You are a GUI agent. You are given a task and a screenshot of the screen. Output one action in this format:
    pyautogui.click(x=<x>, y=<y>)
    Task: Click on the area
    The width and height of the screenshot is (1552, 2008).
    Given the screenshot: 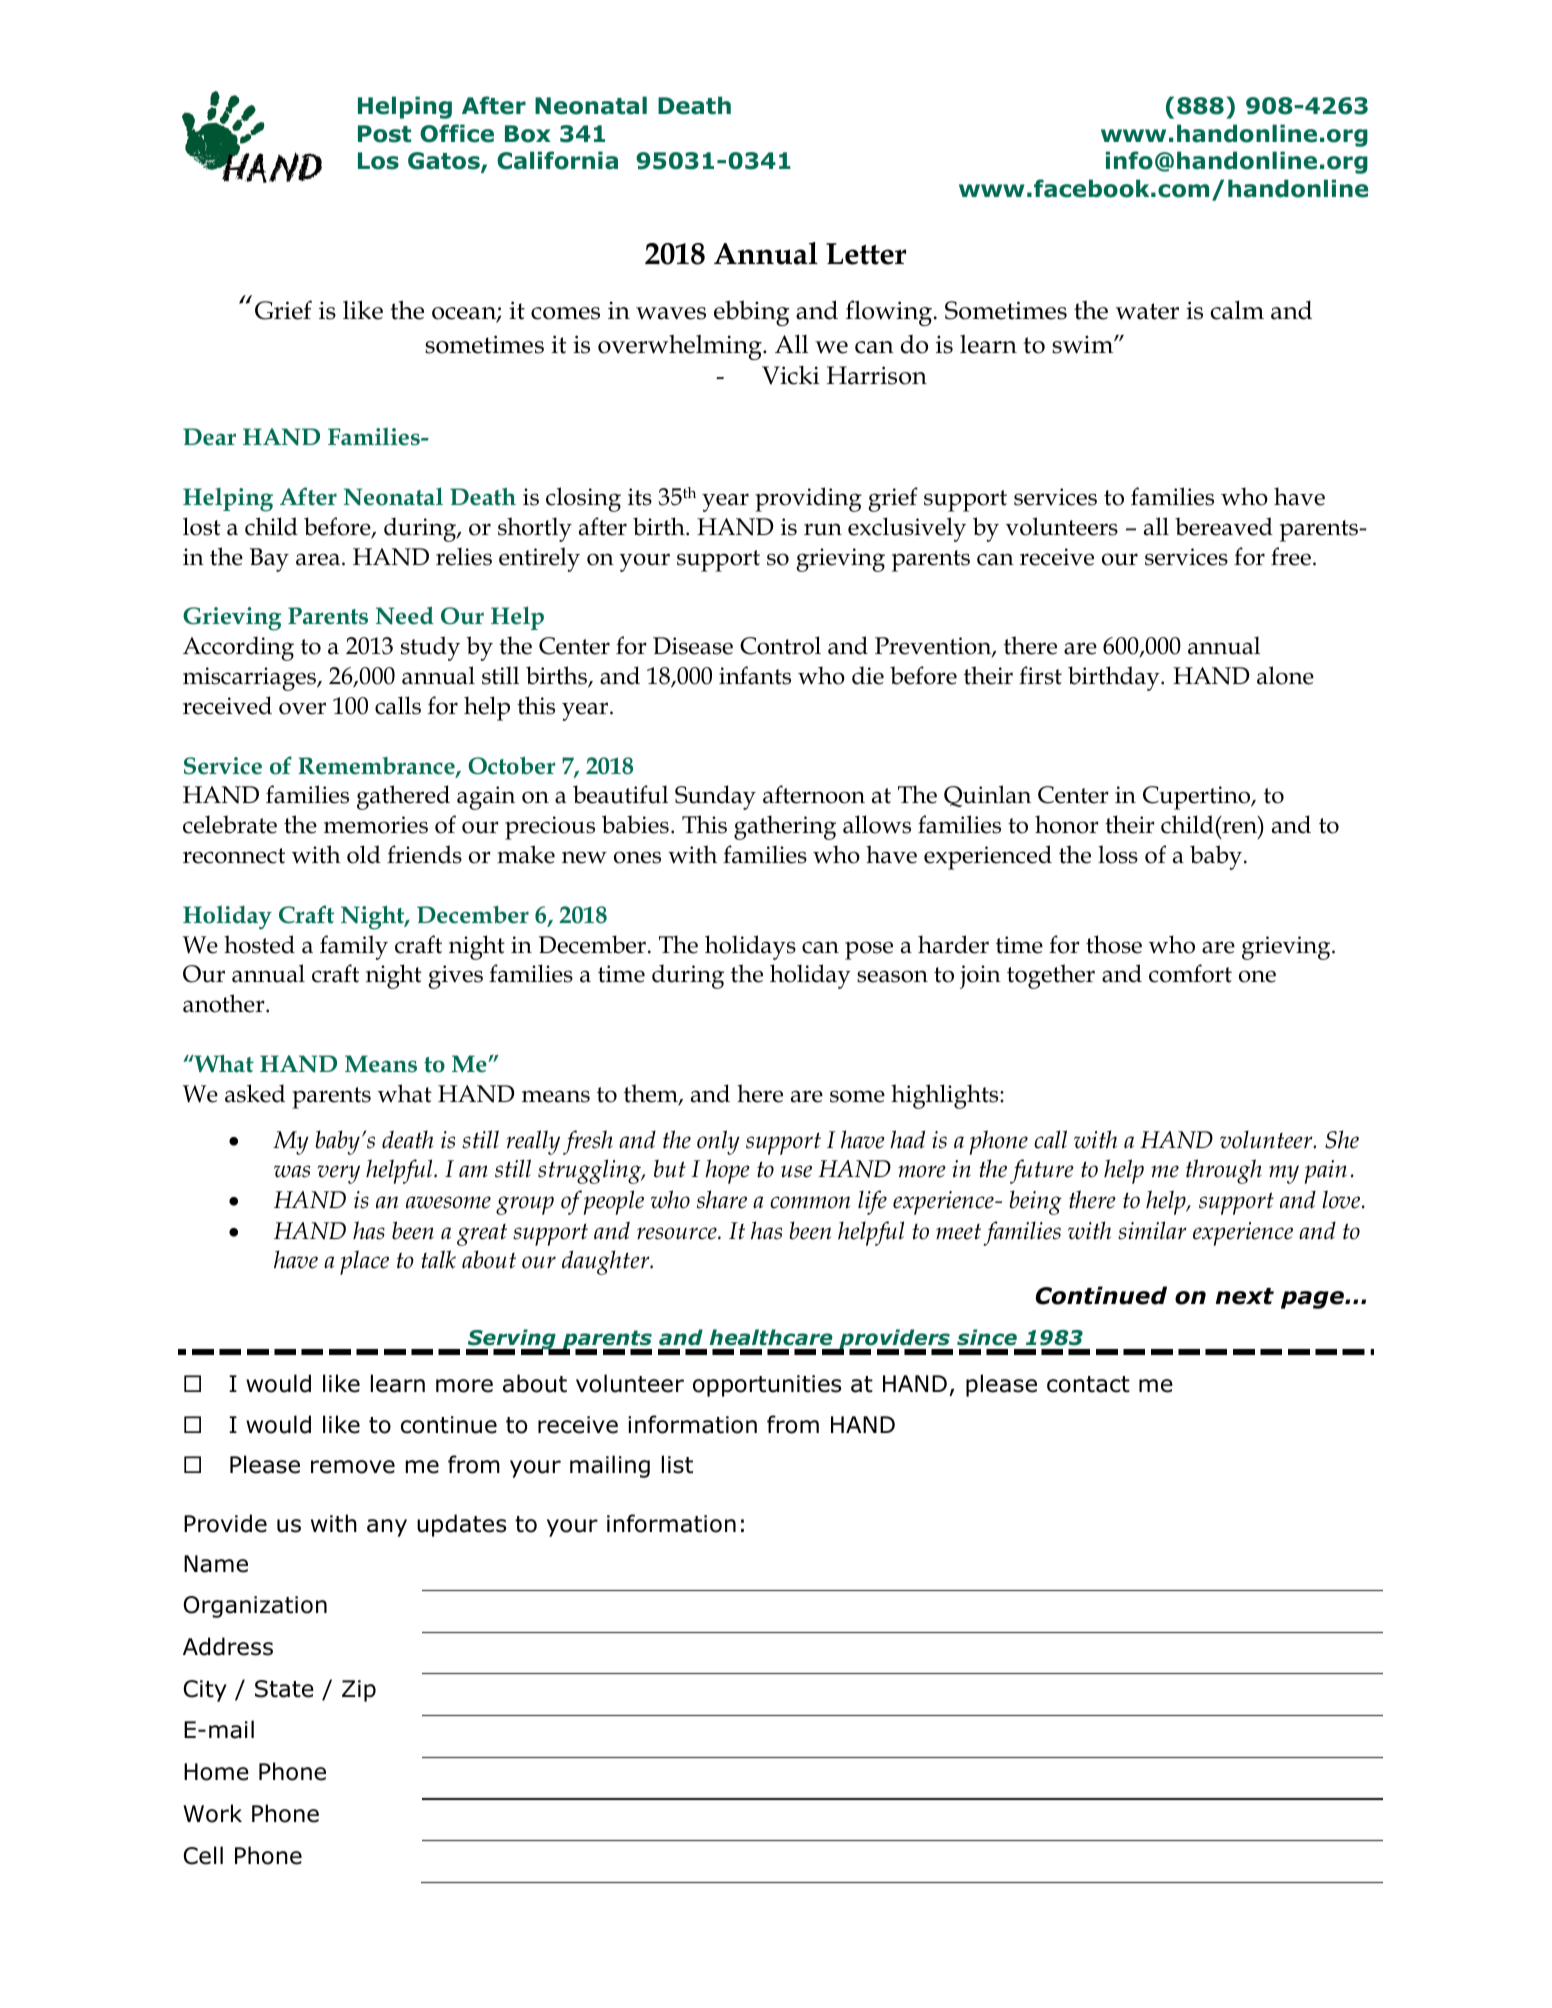 What is the action you would take?
    pyautogui.click(x=319, y=559)
